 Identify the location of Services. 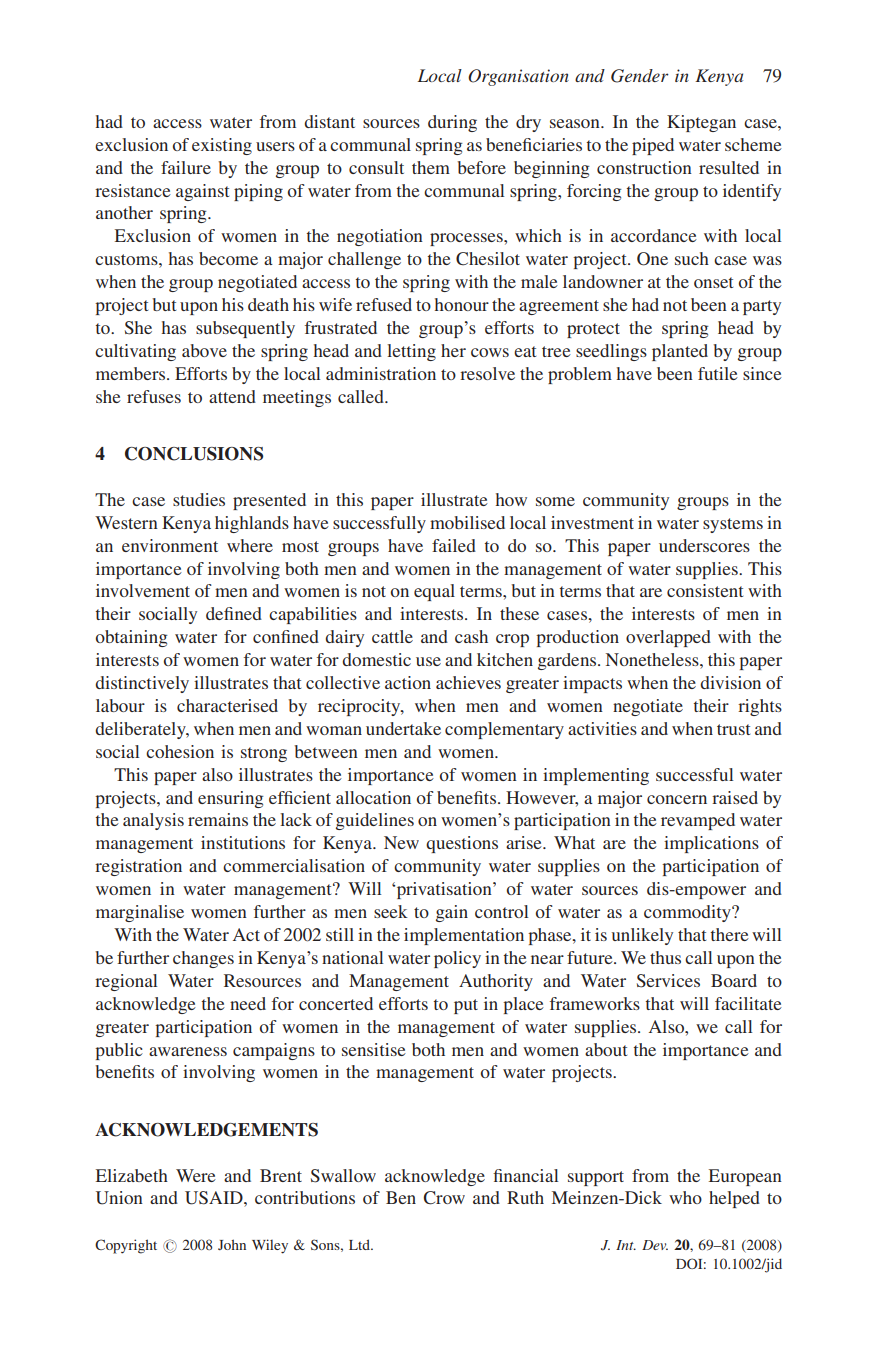
(668, 981).
